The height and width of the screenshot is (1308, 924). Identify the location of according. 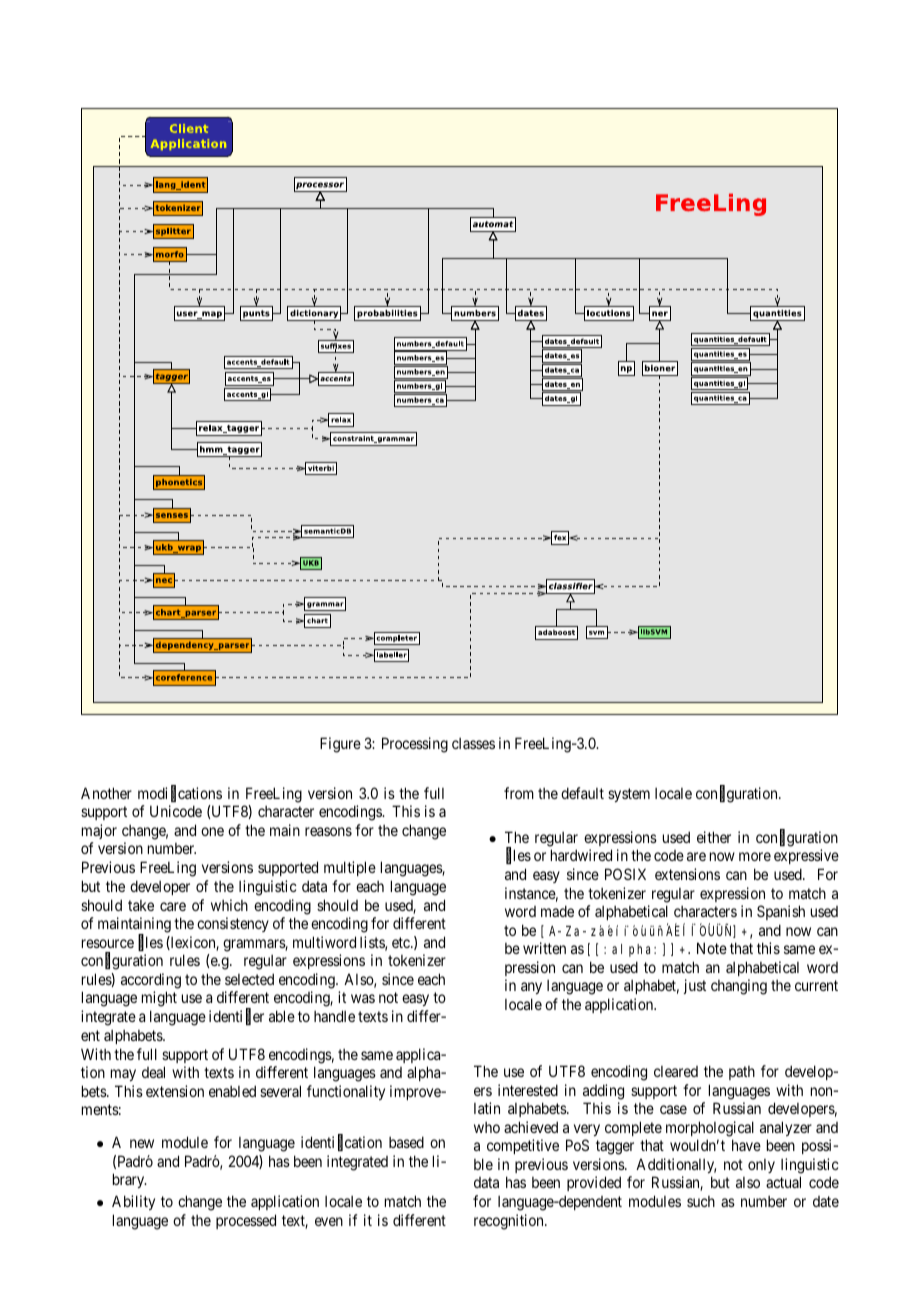
(151, 981).
